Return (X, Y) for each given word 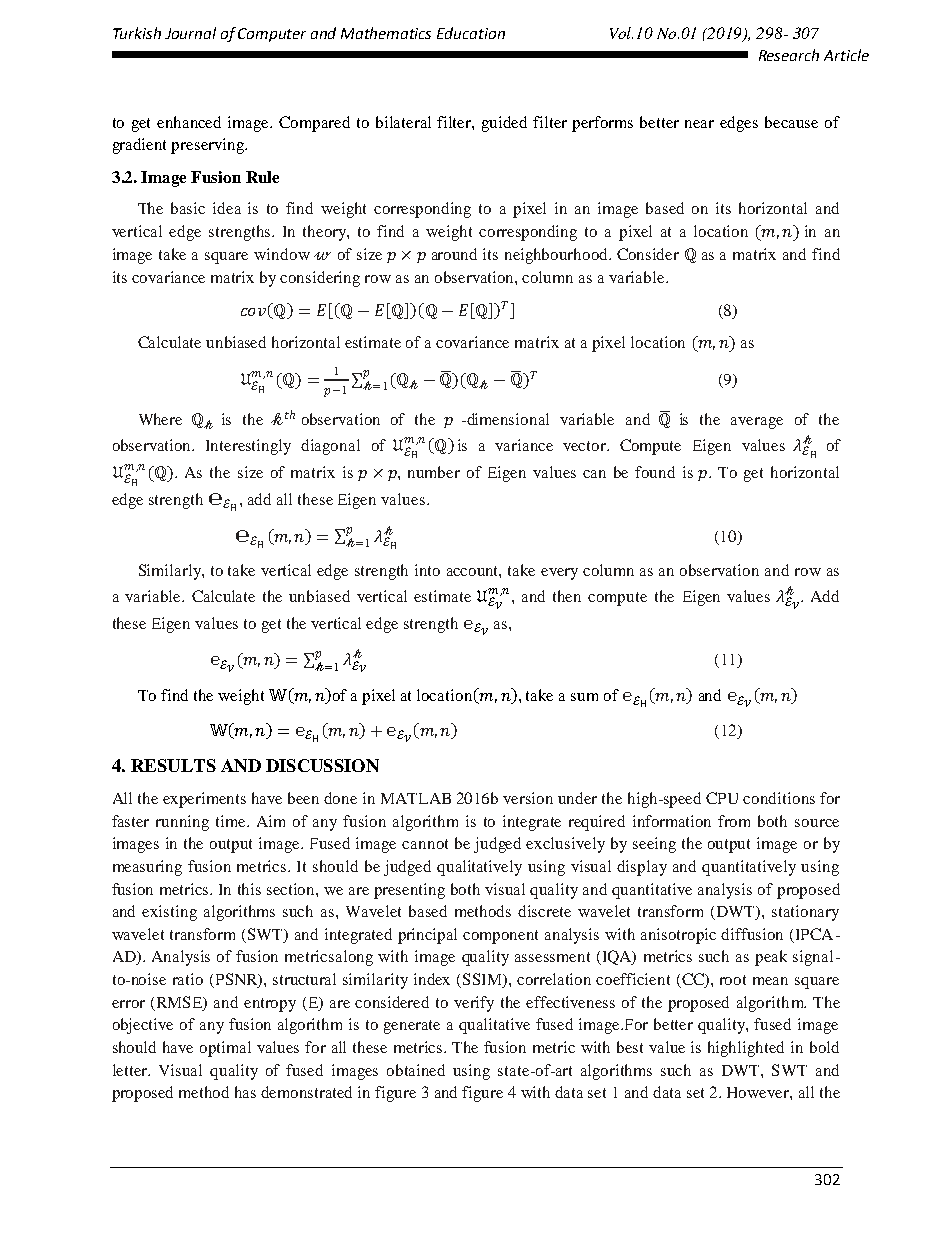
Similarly (171, 572)
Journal (190, 33)
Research (789, 55)
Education (471, 33)
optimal (225, 1049)
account (474, 572)
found (655, 472)
